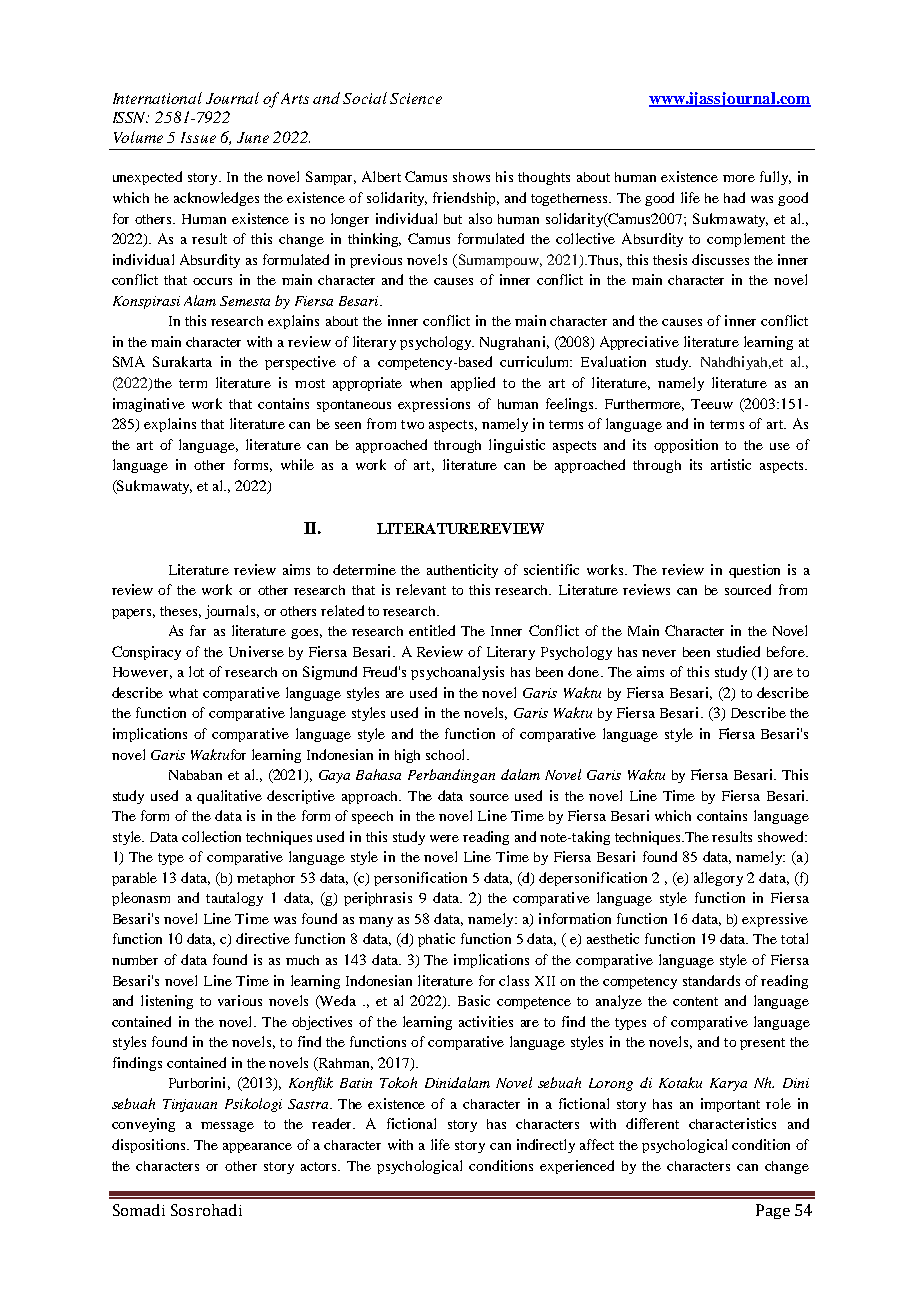 The image size is (924, 1308). I want to click on Issue, so click(198, 137).
